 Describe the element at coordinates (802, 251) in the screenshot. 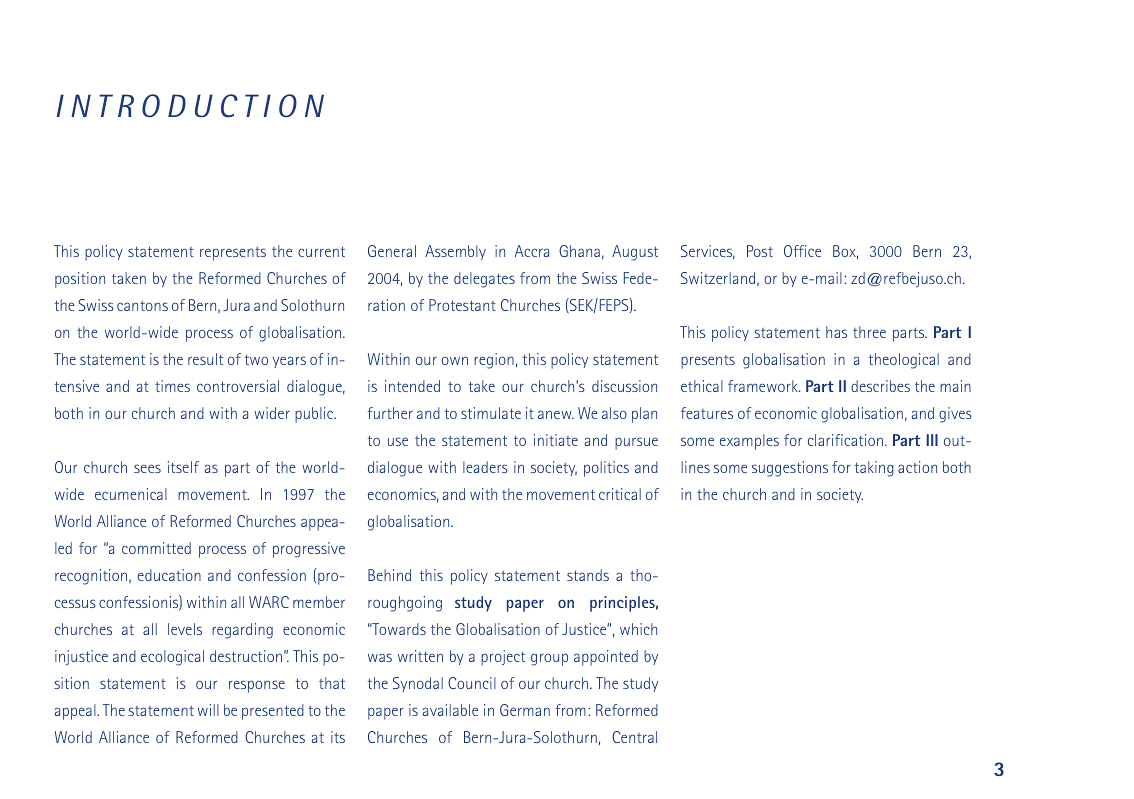

I see `Office` at that location.
